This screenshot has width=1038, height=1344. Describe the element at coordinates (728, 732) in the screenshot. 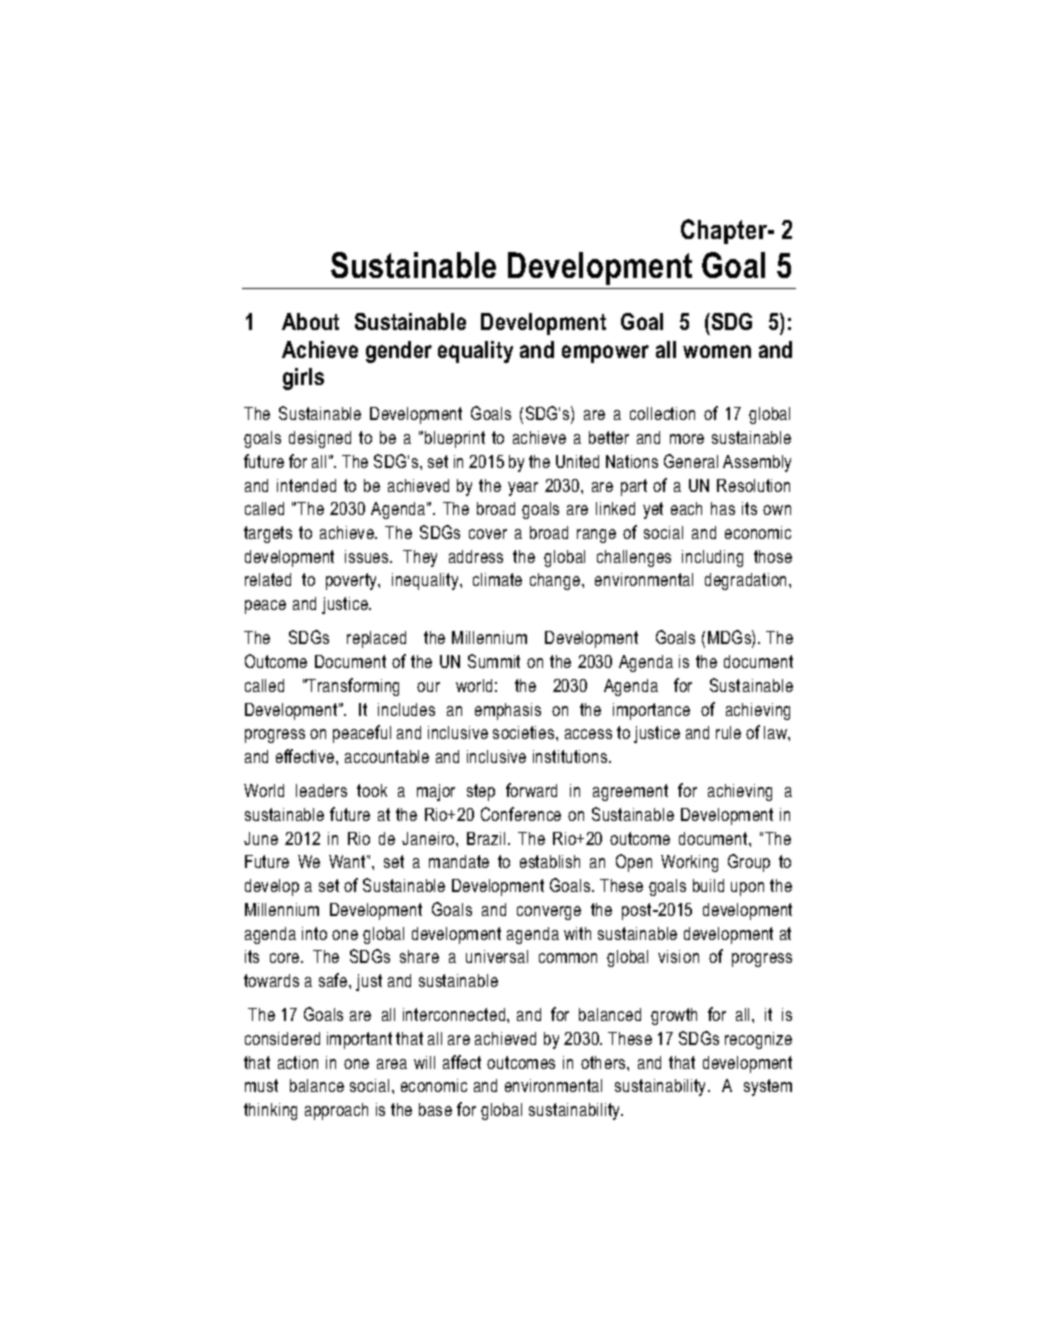

I see `rule` at that location.
